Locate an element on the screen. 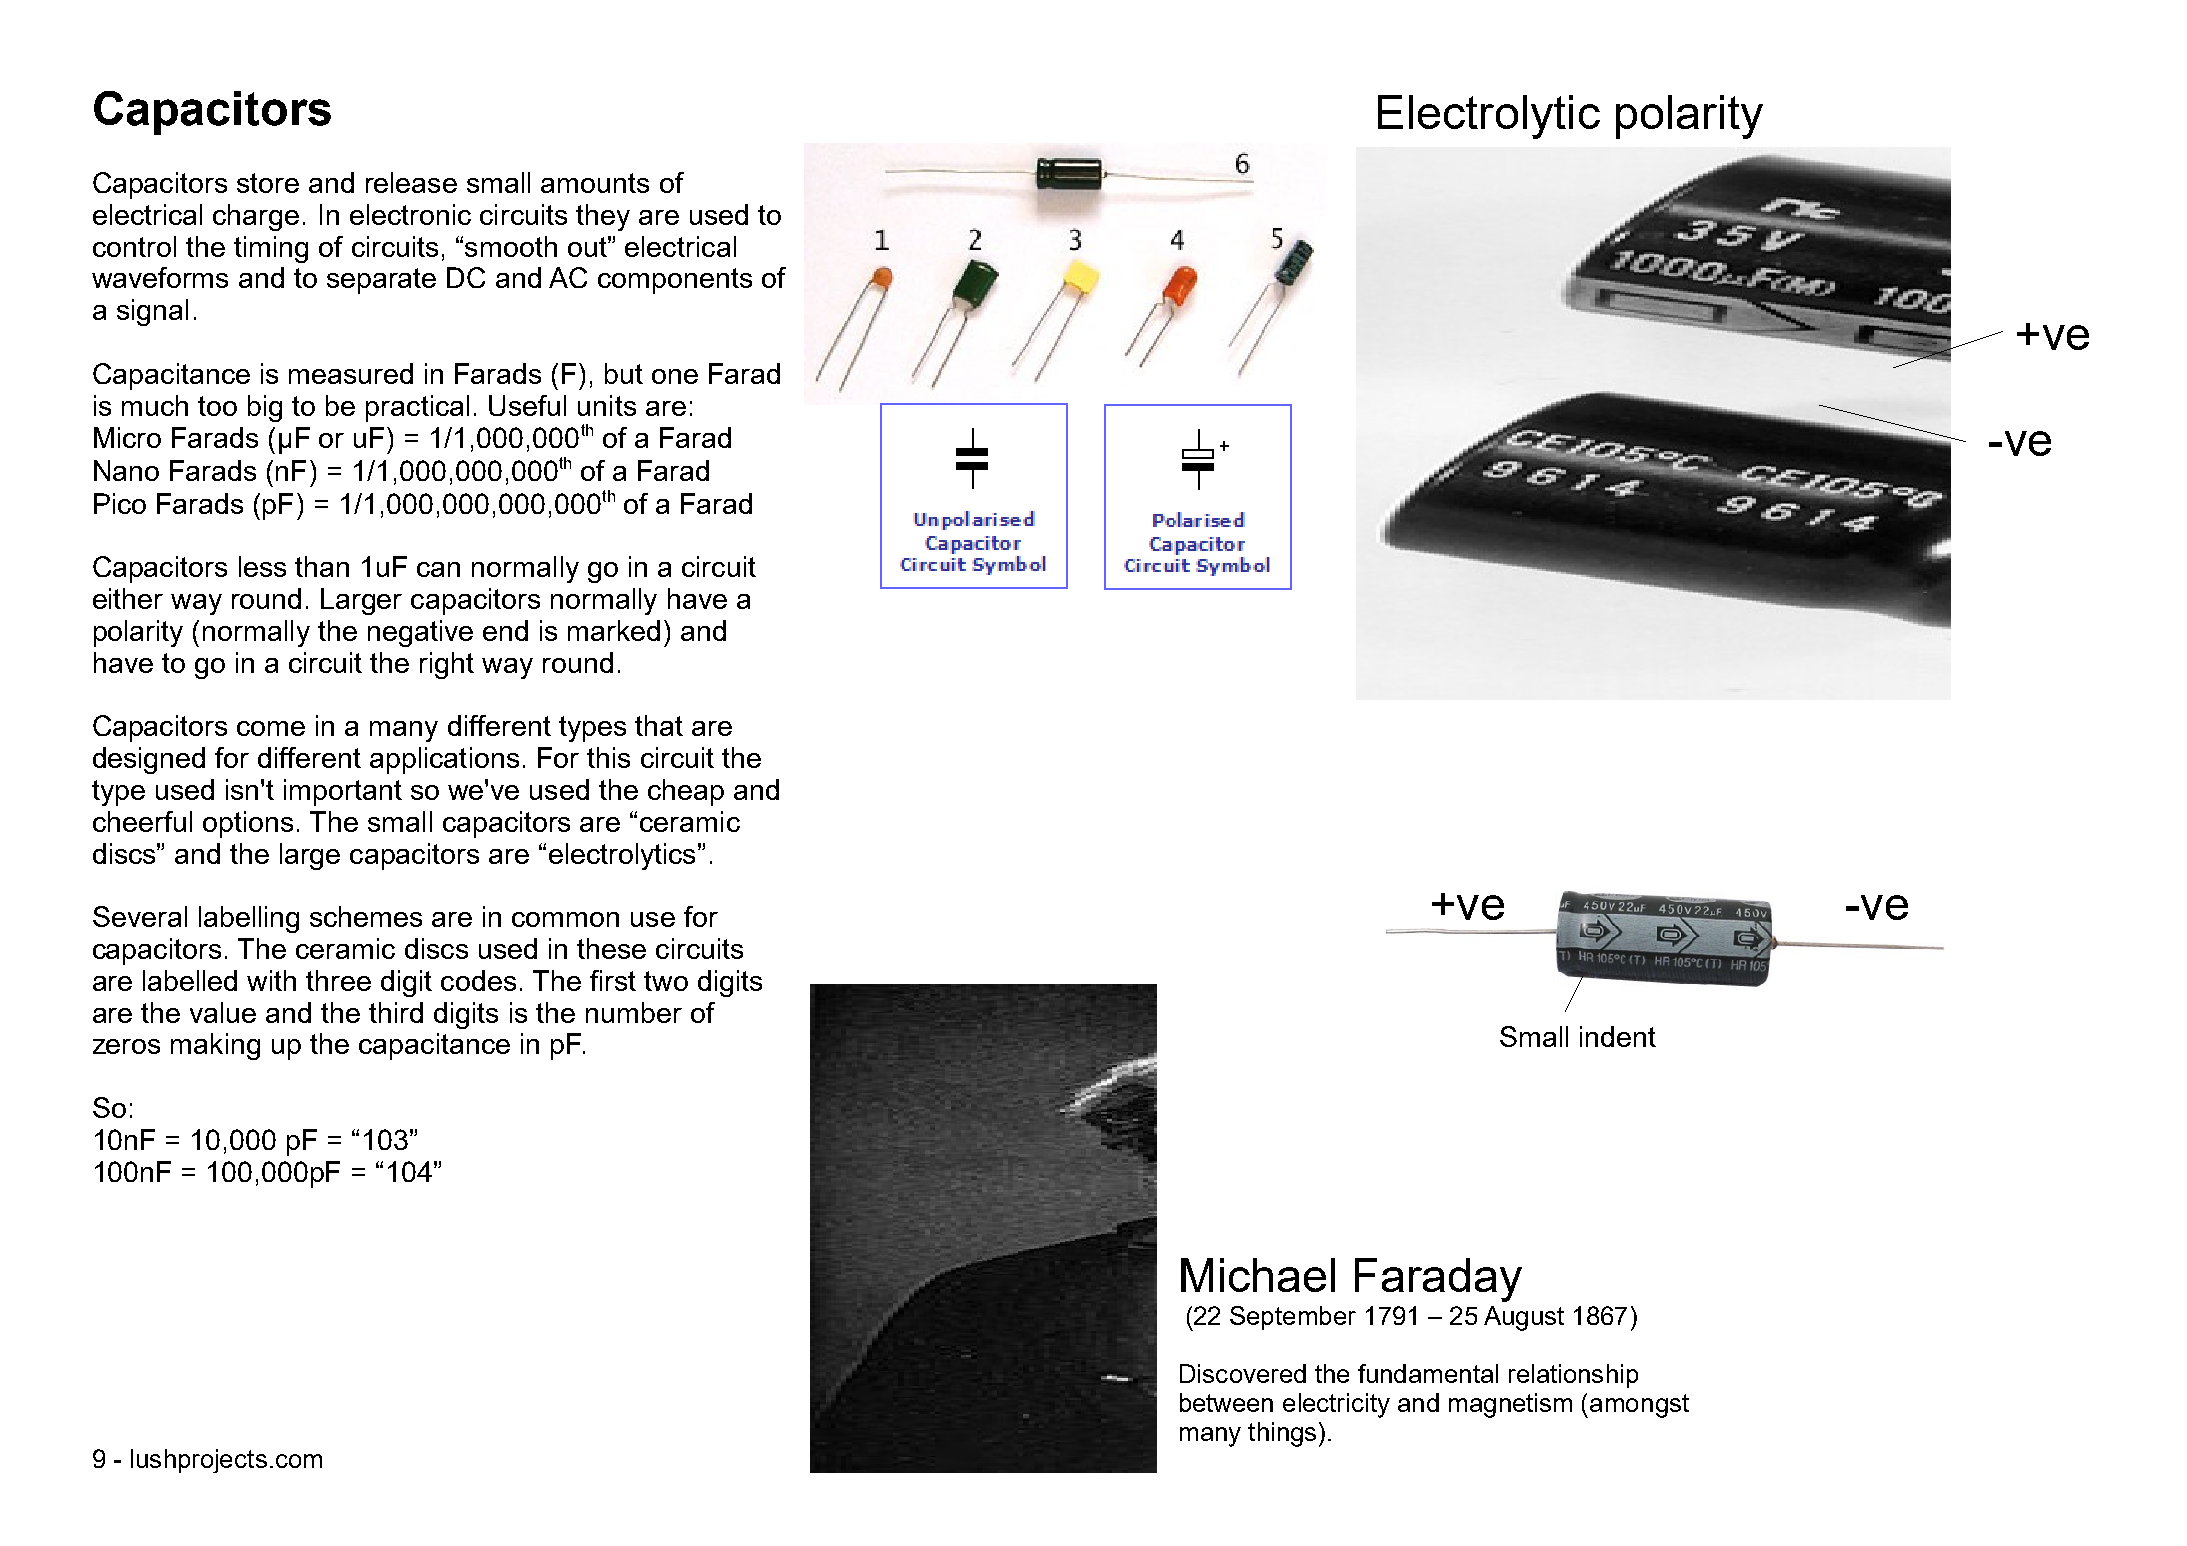 Image resolution: width=2187 pixels, height=1546 pixels. important is located at coordinates (343, 792).
